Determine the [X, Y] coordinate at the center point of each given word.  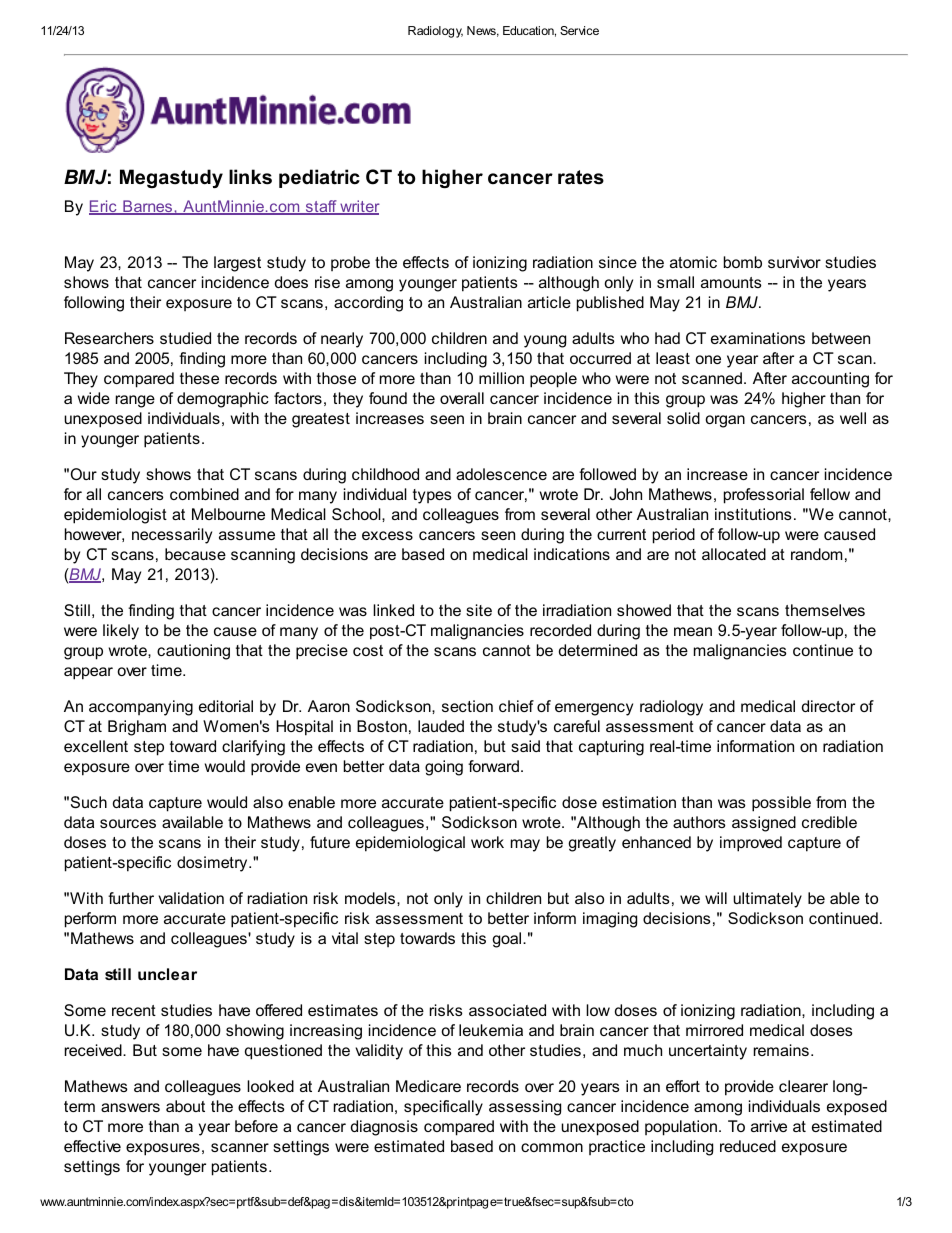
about [185, 1106]
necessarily [172, 536]
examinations [758, 338]
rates [581, 177]
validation [191, 898]
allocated [734, 554]
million [501, 378]
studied [185, 338]
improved [751, 844]
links [250, 177]
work [487, 842]
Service [579, 30]
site [479, 610]
